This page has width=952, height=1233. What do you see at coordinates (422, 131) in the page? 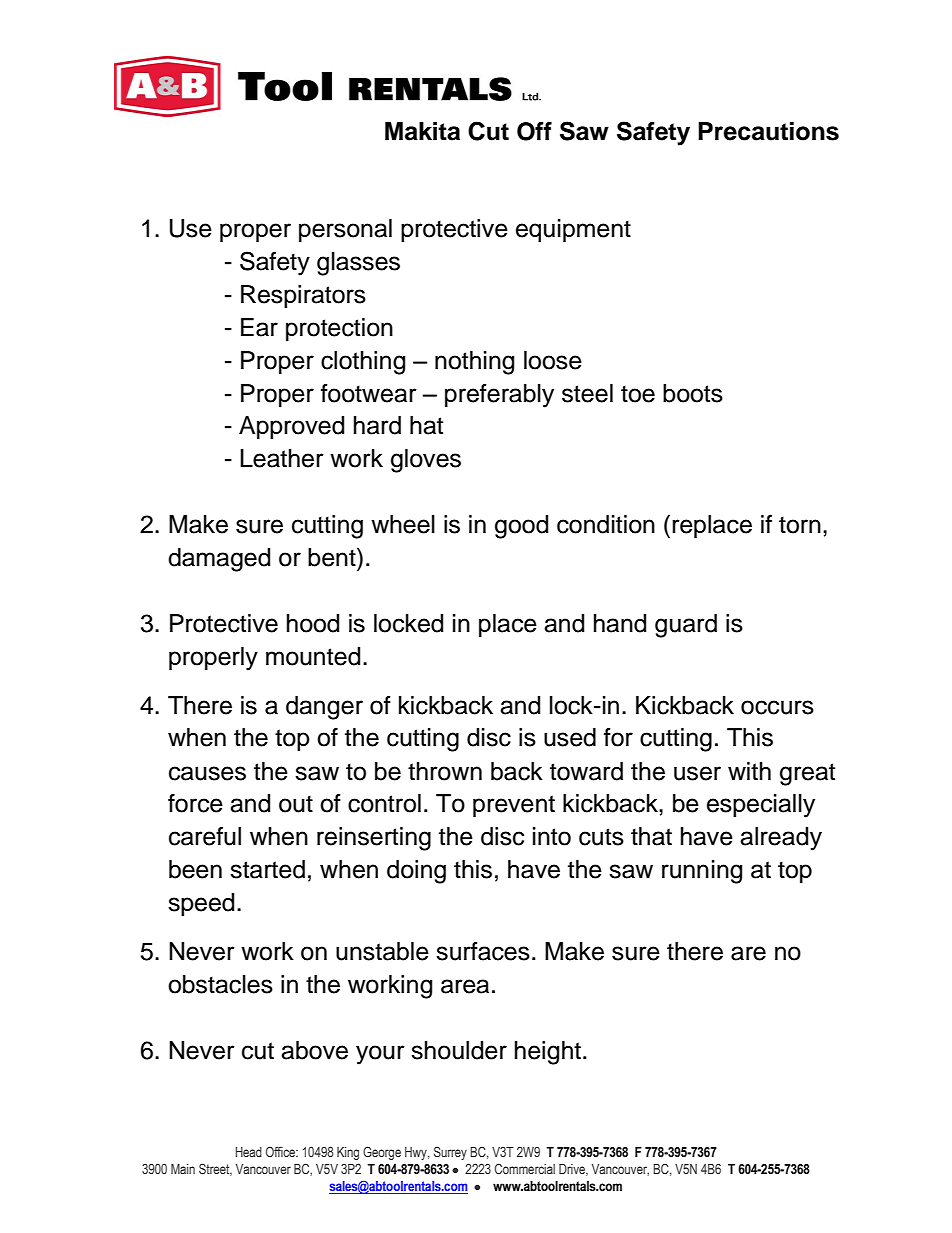
I see `Makita` at bounding box center [422, 131].
